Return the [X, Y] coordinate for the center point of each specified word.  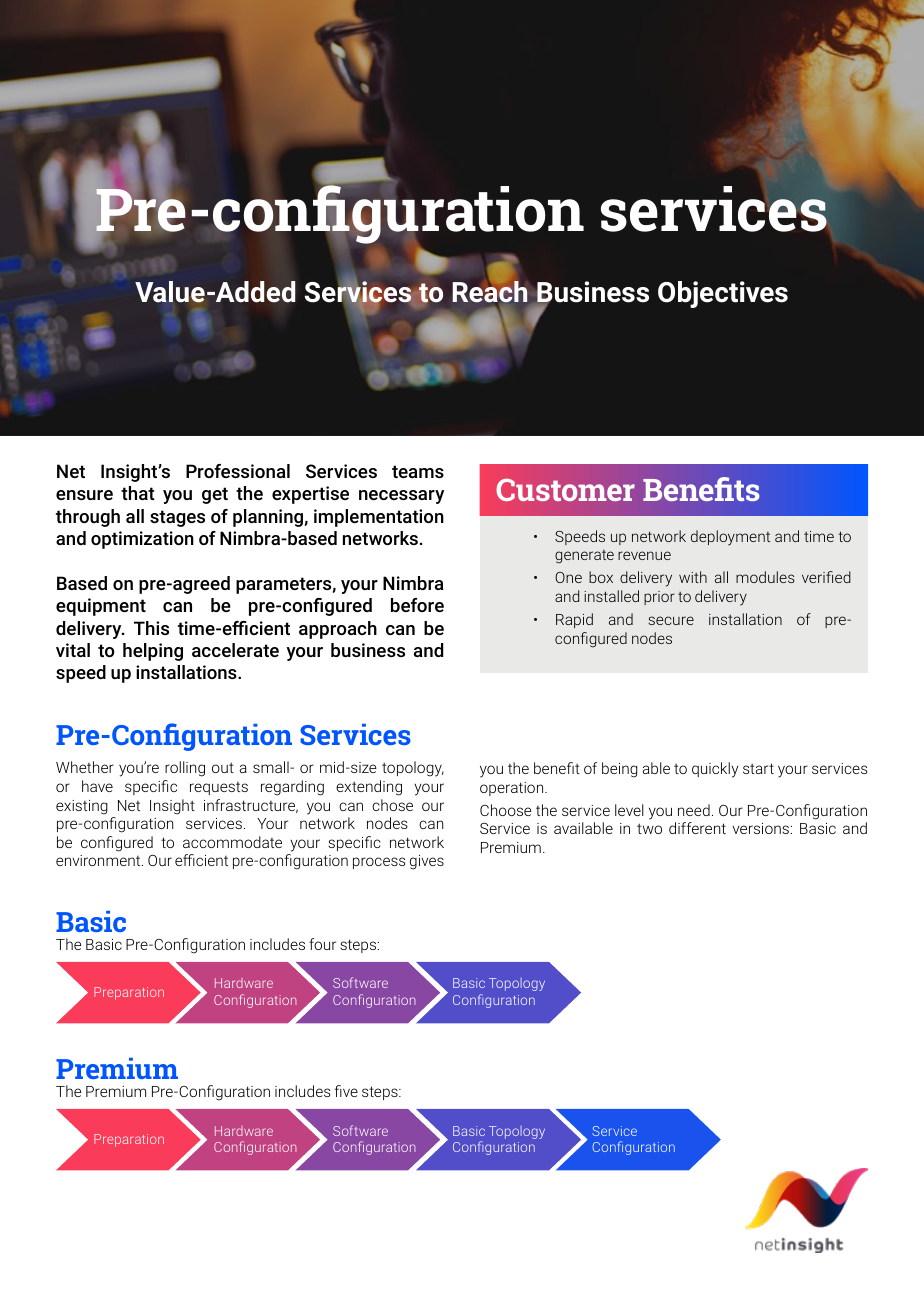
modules [765, 577]
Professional [238, 471]
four [322, 944]
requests [219, 788]
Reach [490, 292]
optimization [142, 540]
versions [761, 828]
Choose [506, 810]
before [417, 605]
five [346, 1091]
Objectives [723, 294]
